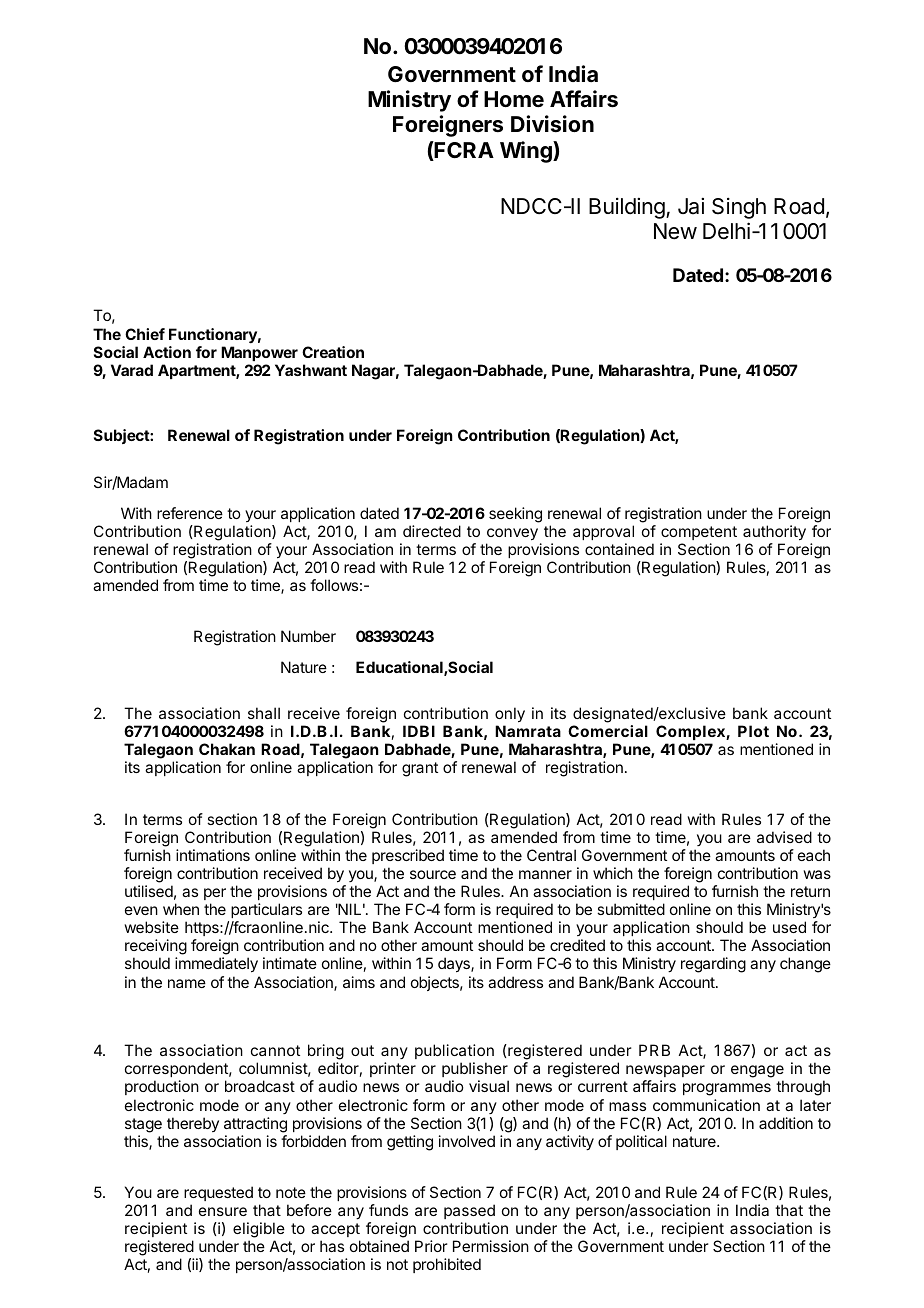 The height and width of the screenshot is (1308, 924). I want to click on seeking, so click(515, 515).
